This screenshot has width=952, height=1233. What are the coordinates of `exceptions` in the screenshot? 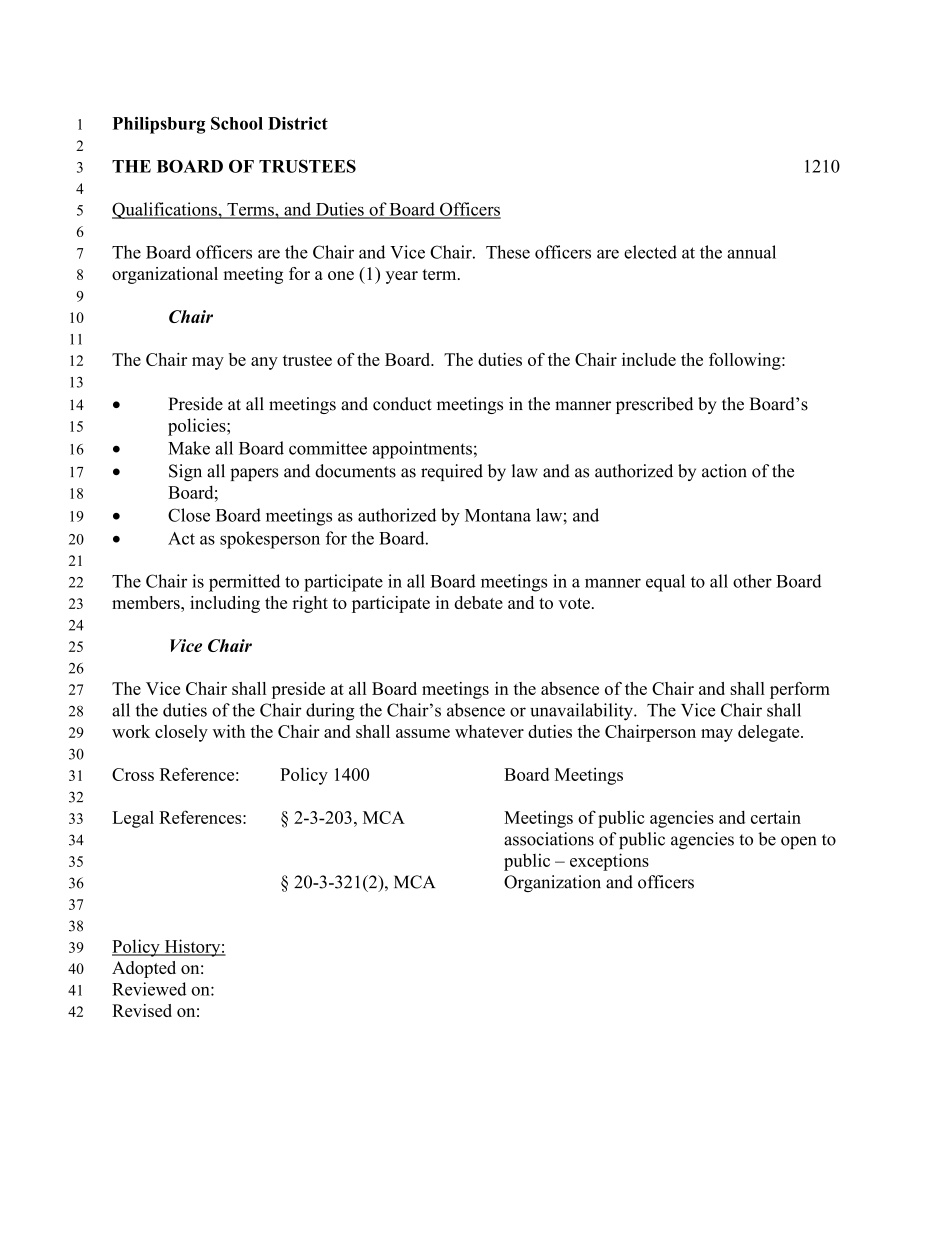 It's located at (609, 862).
